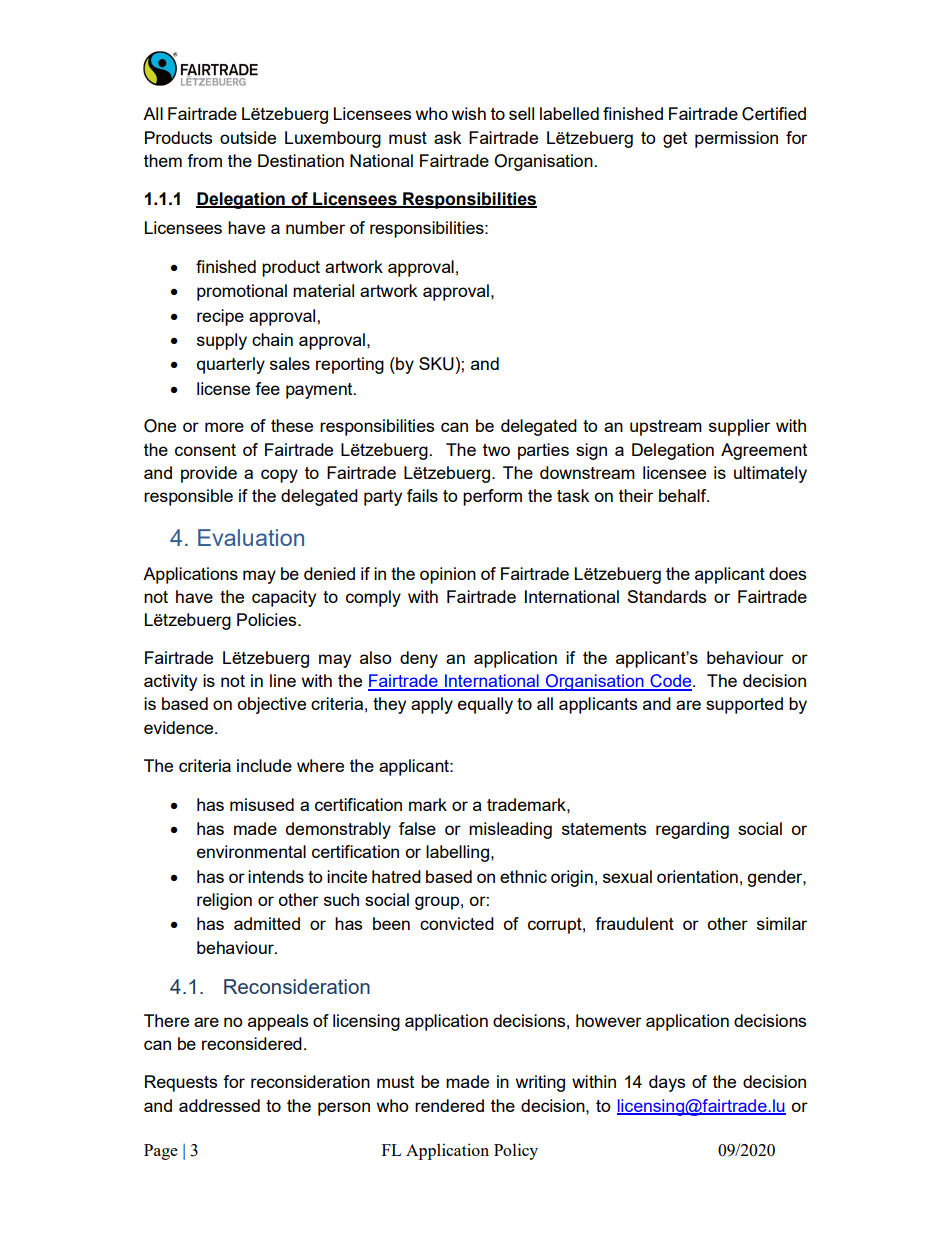  I want to click on behalf, so click(684, 495).
